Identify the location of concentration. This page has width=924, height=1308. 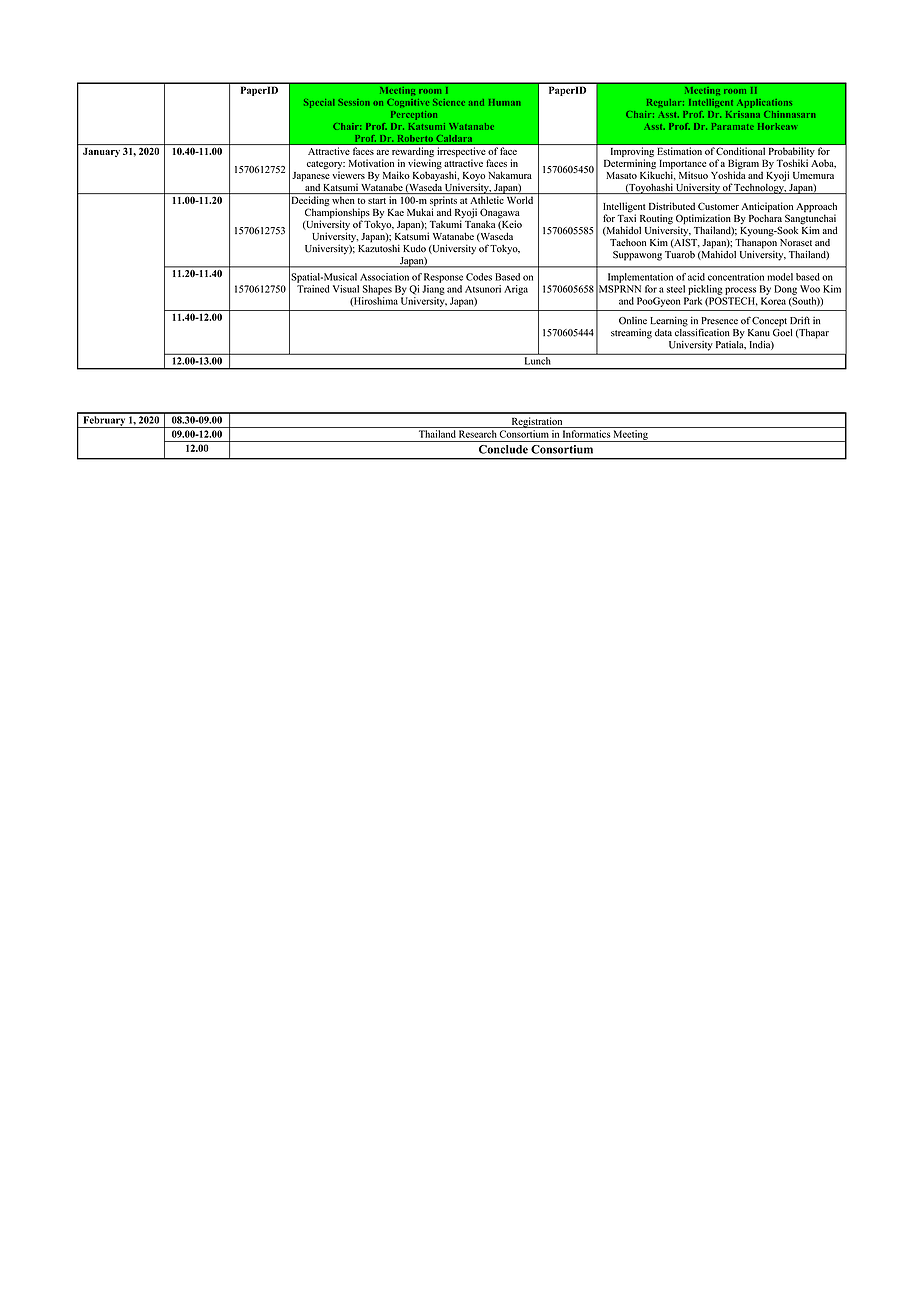
(736, 277).
